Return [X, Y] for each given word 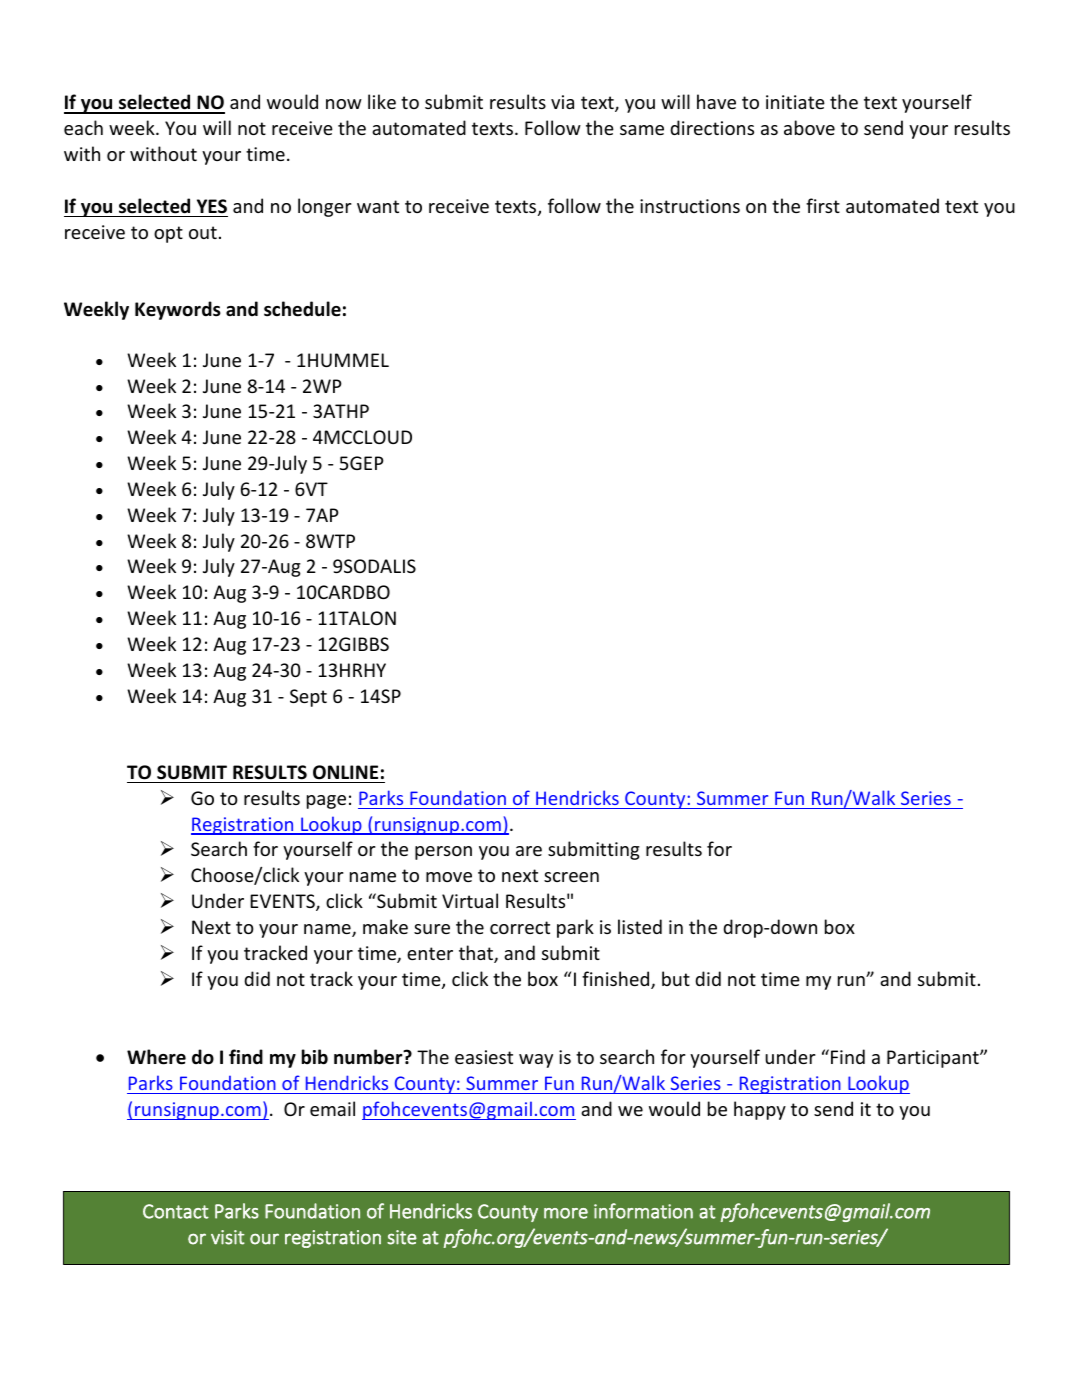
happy [760, 1110]
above [809, 127]
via [562, 102]
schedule [302, 309]
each [83, 127]
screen [571, 877]
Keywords [178, 310]
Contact [176, 1211]
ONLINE [345, 772]
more [566, 1213]
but [676, 978]
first [823, 205]
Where [156, 1057]
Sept [308, 698]
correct [520, 927]
